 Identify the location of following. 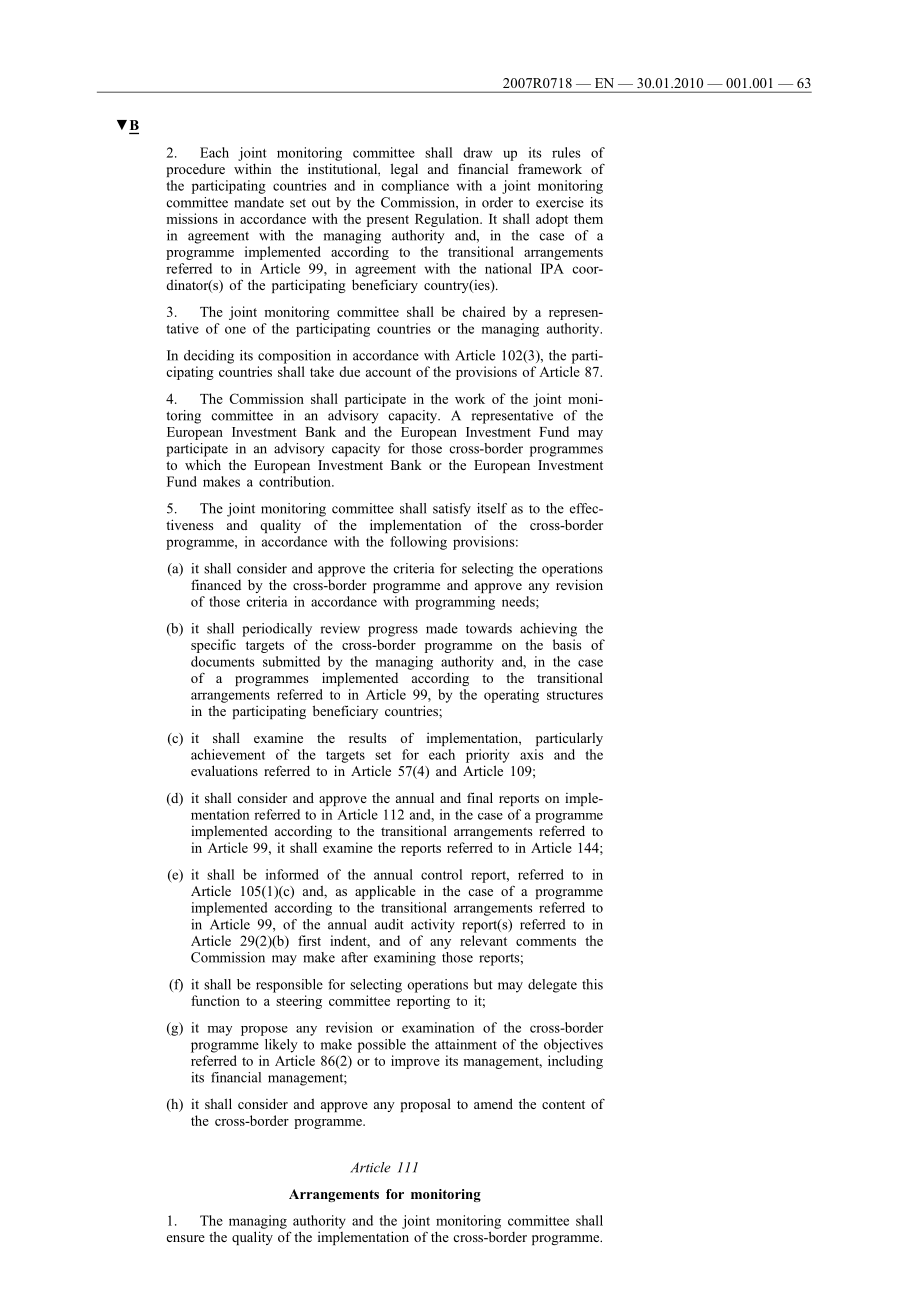
(418, 543).
